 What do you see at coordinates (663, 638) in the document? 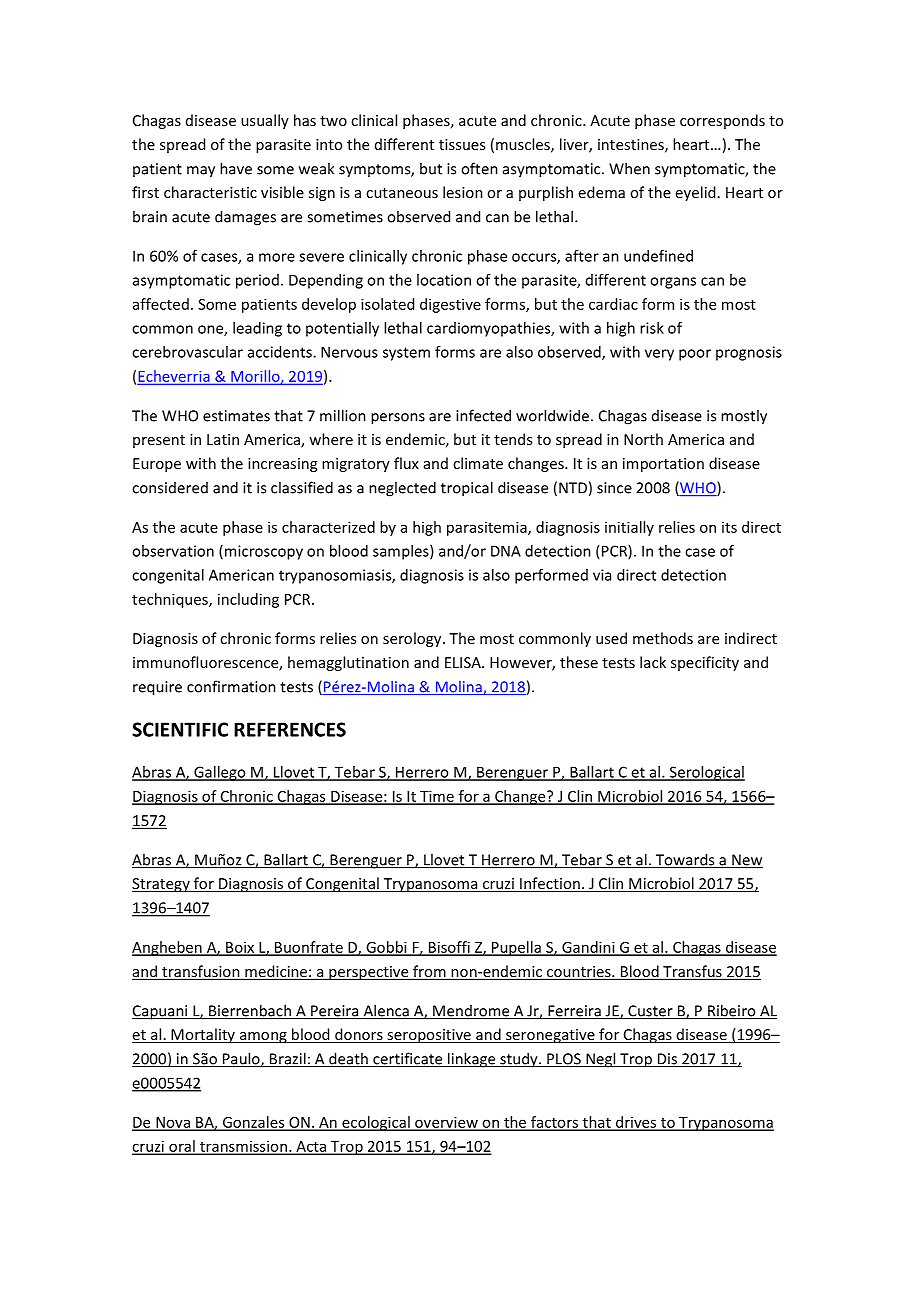
I see `methods` at bounding box center [663, 638].
